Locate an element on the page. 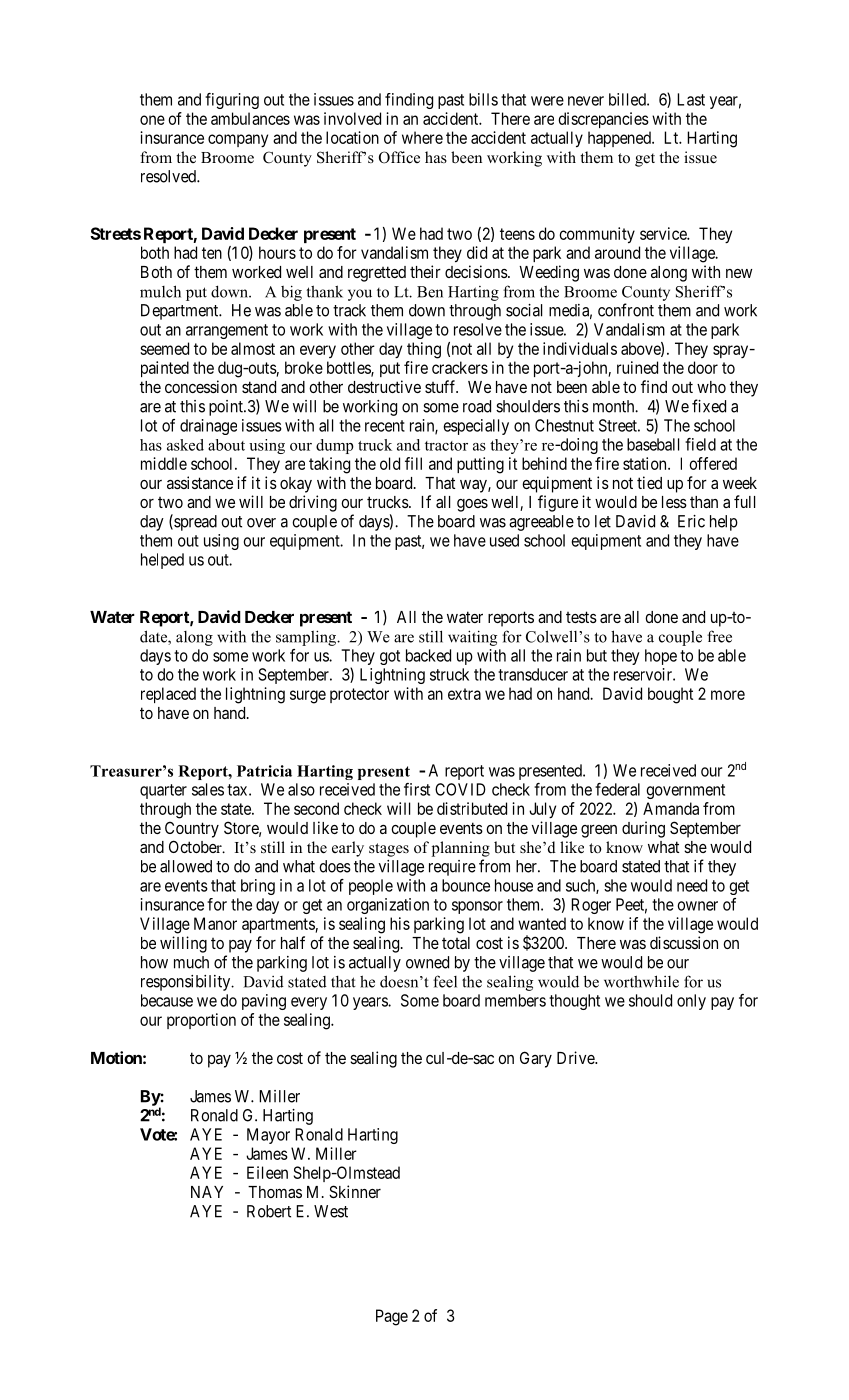 The image size is (849, 1400). paving is located at coordinates (264, 1002).
